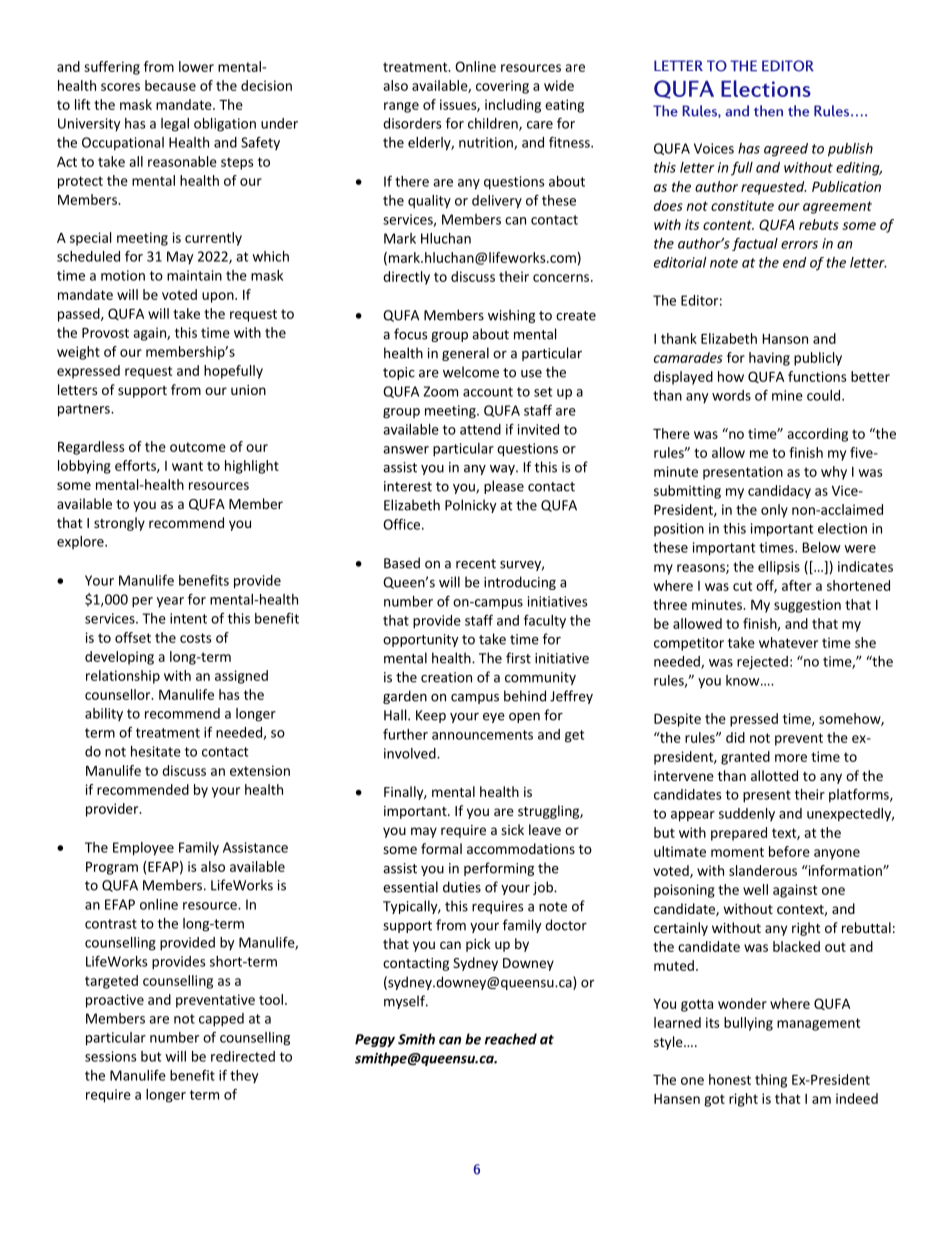 This screenshot has height=1233, width=952. Describe the element at coordinates (143, 849) in the screenshot. I see `Employee` at that location.
